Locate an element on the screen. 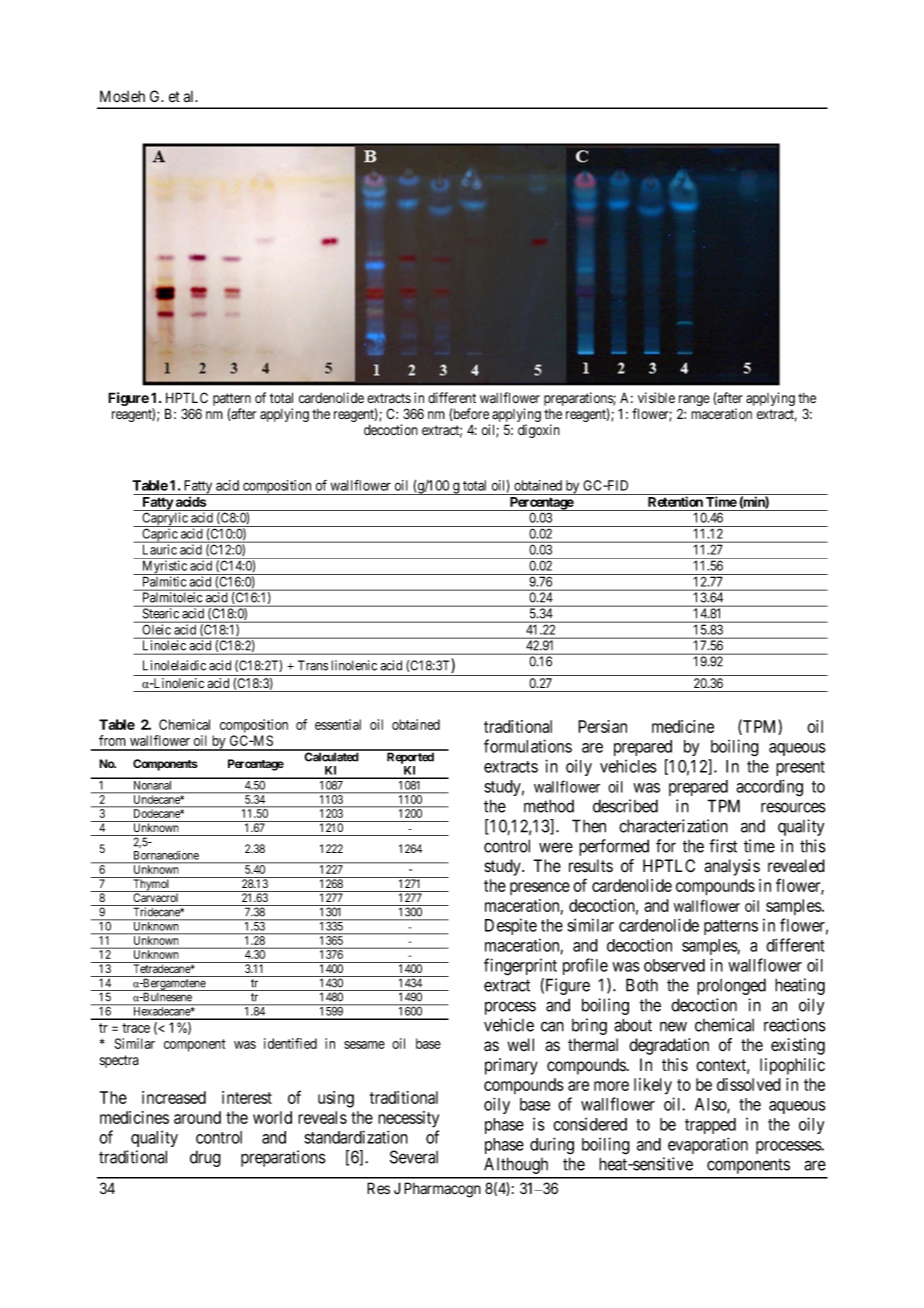 The height and width of the screenshot is (1308, 924). identified is located at coordinates (290, 1043).
